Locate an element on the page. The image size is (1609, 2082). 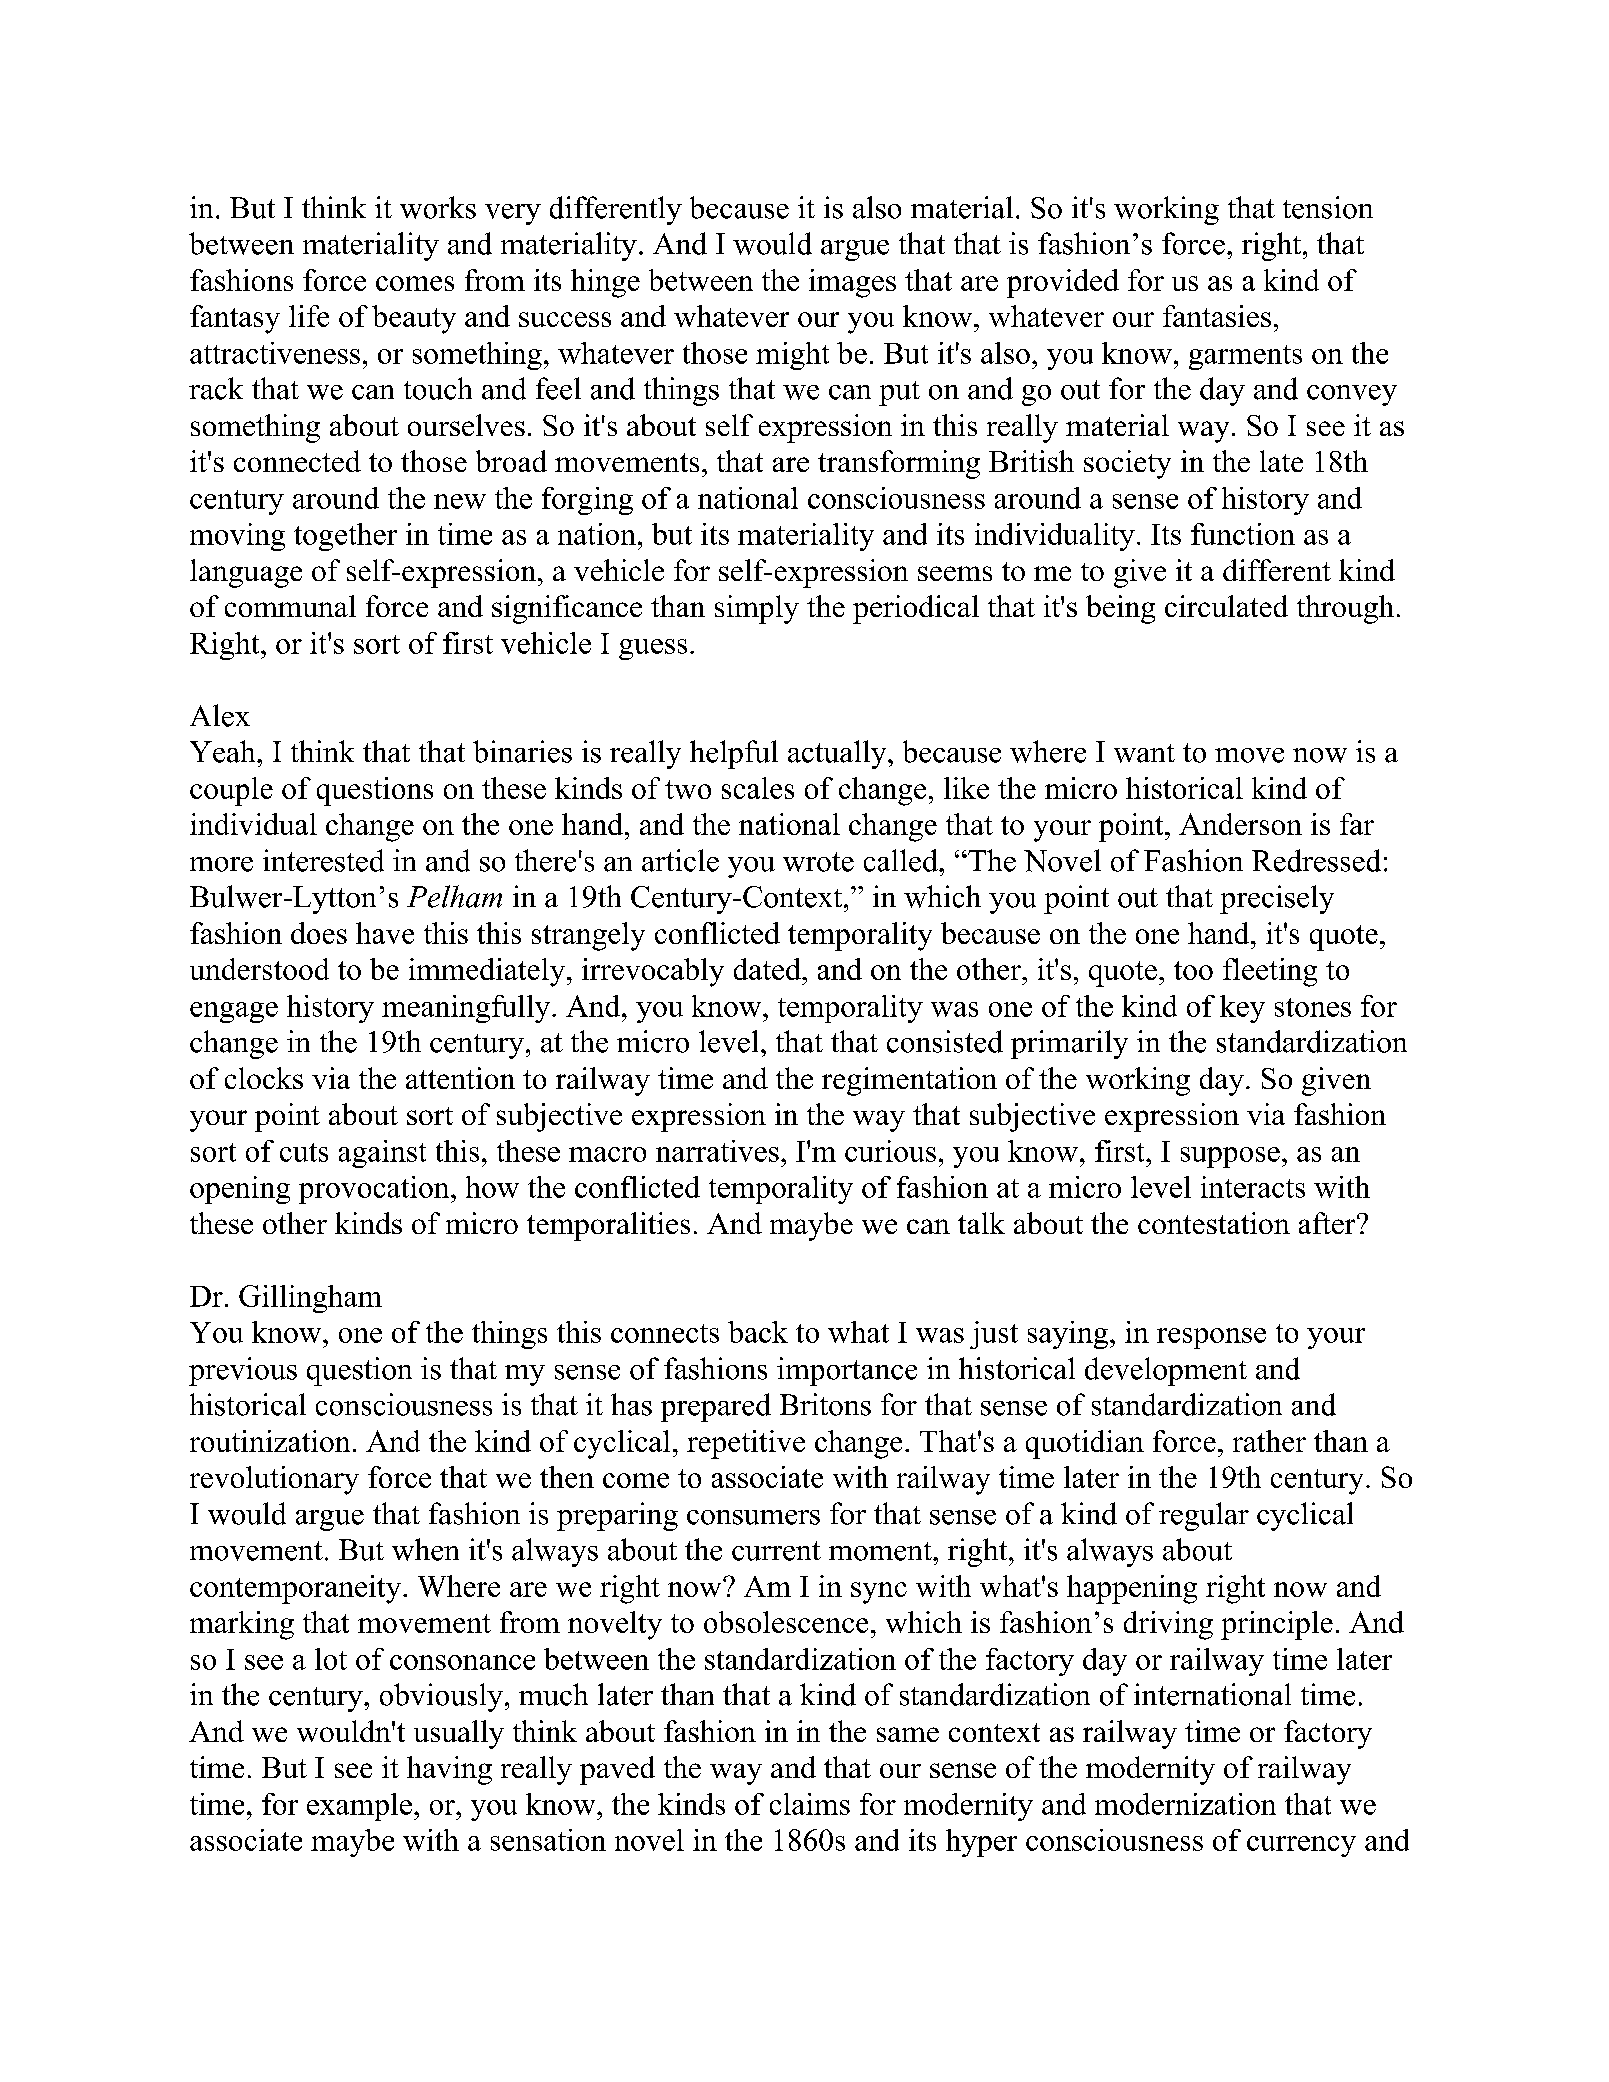
regular is located at coordinates (1204, 1516).
